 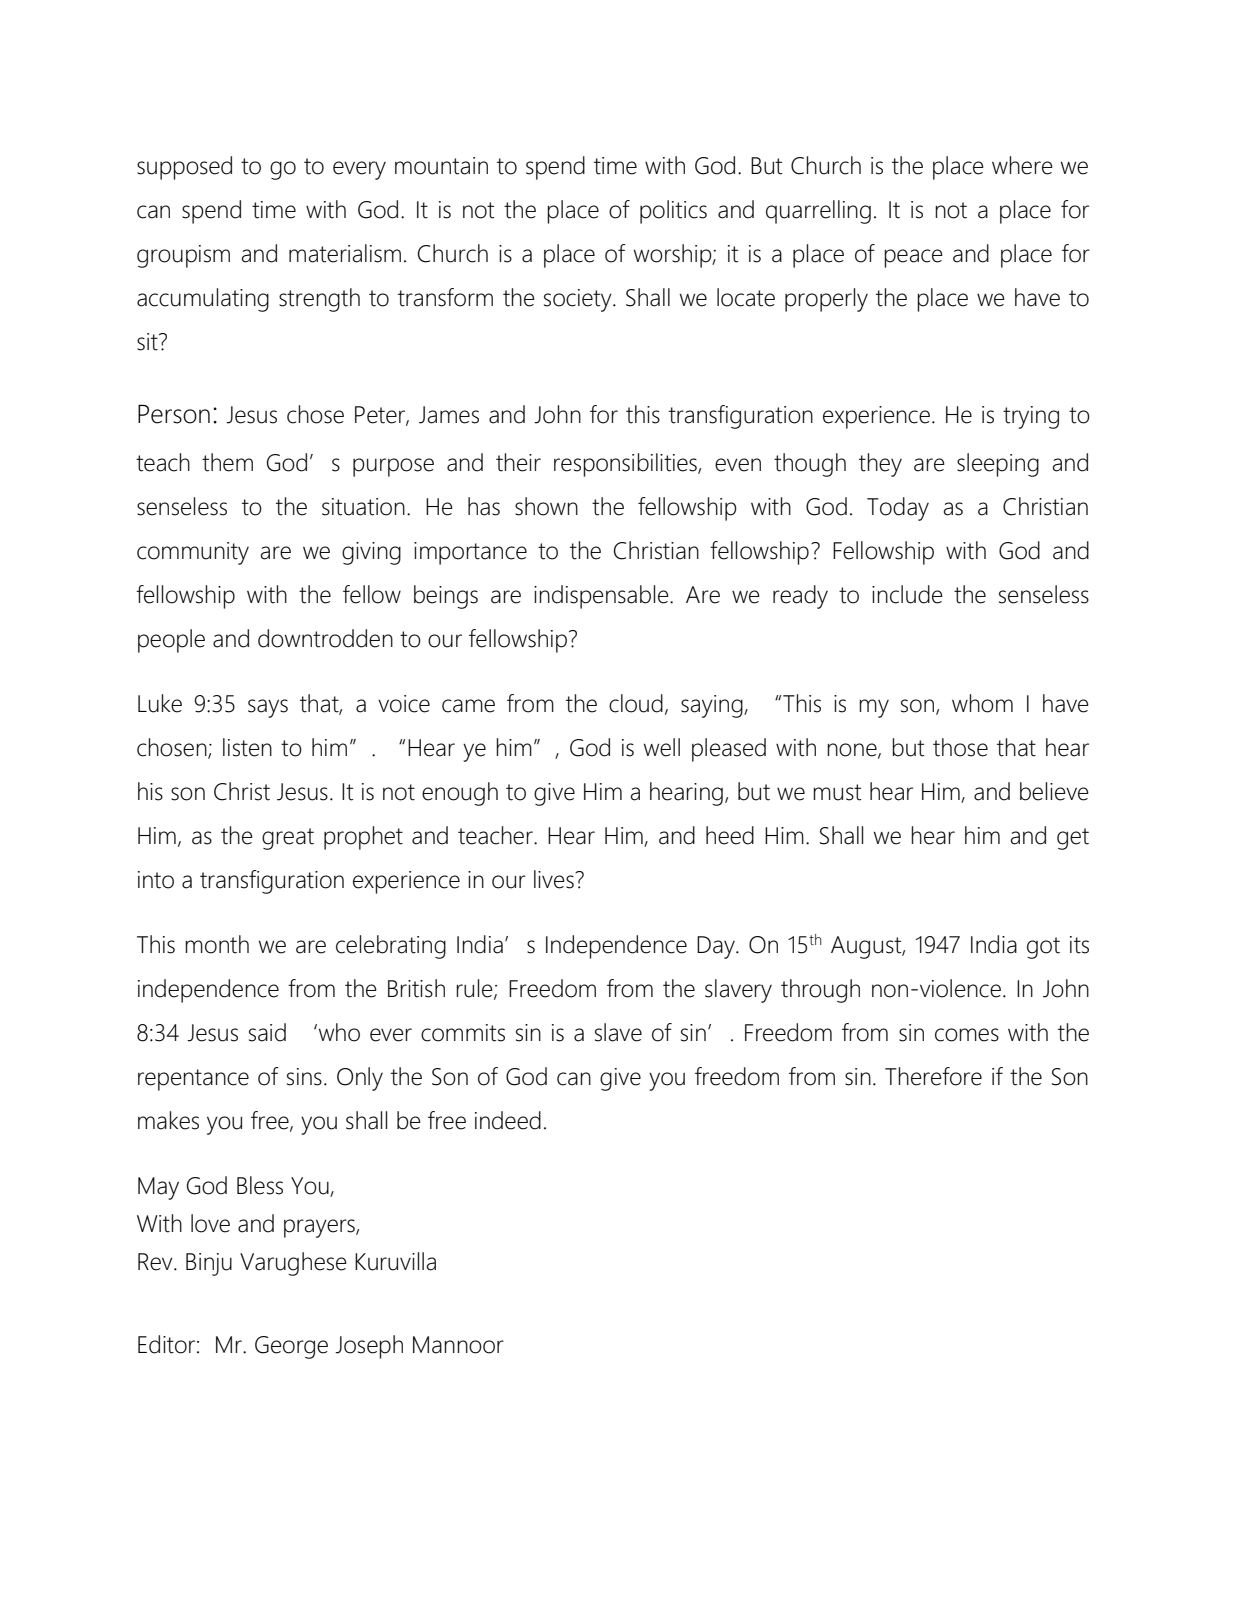 What do you see at coordinates (662, 747) in the screenshot?
I see `well` at bounding box center [662, 747].
